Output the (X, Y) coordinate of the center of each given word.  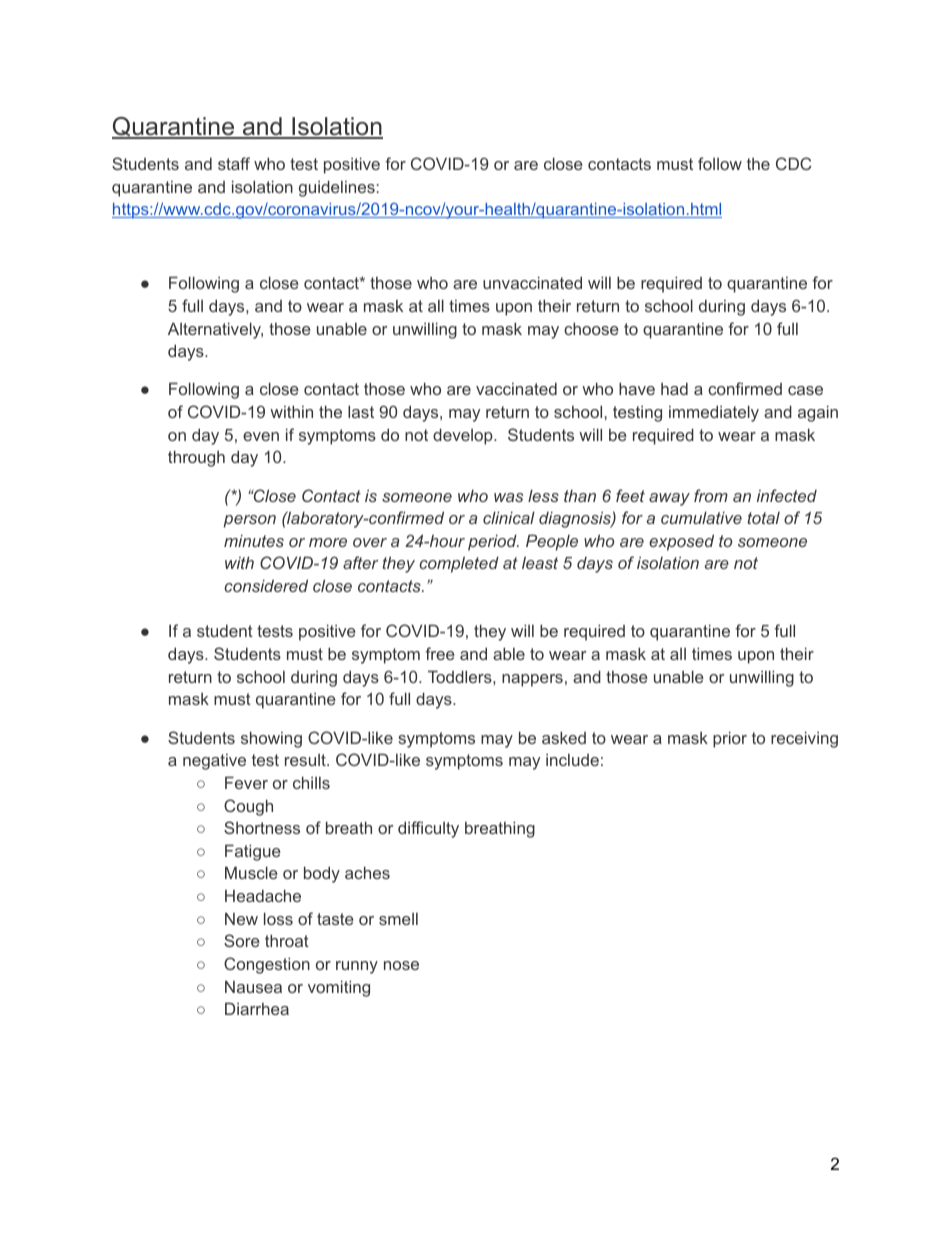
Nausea (253, 987)
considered (266, 585)
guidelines (337, 188)
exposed (681, 542)
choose (591, 328)
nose (401, 965)
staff (234, 163)
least (540, 562)
